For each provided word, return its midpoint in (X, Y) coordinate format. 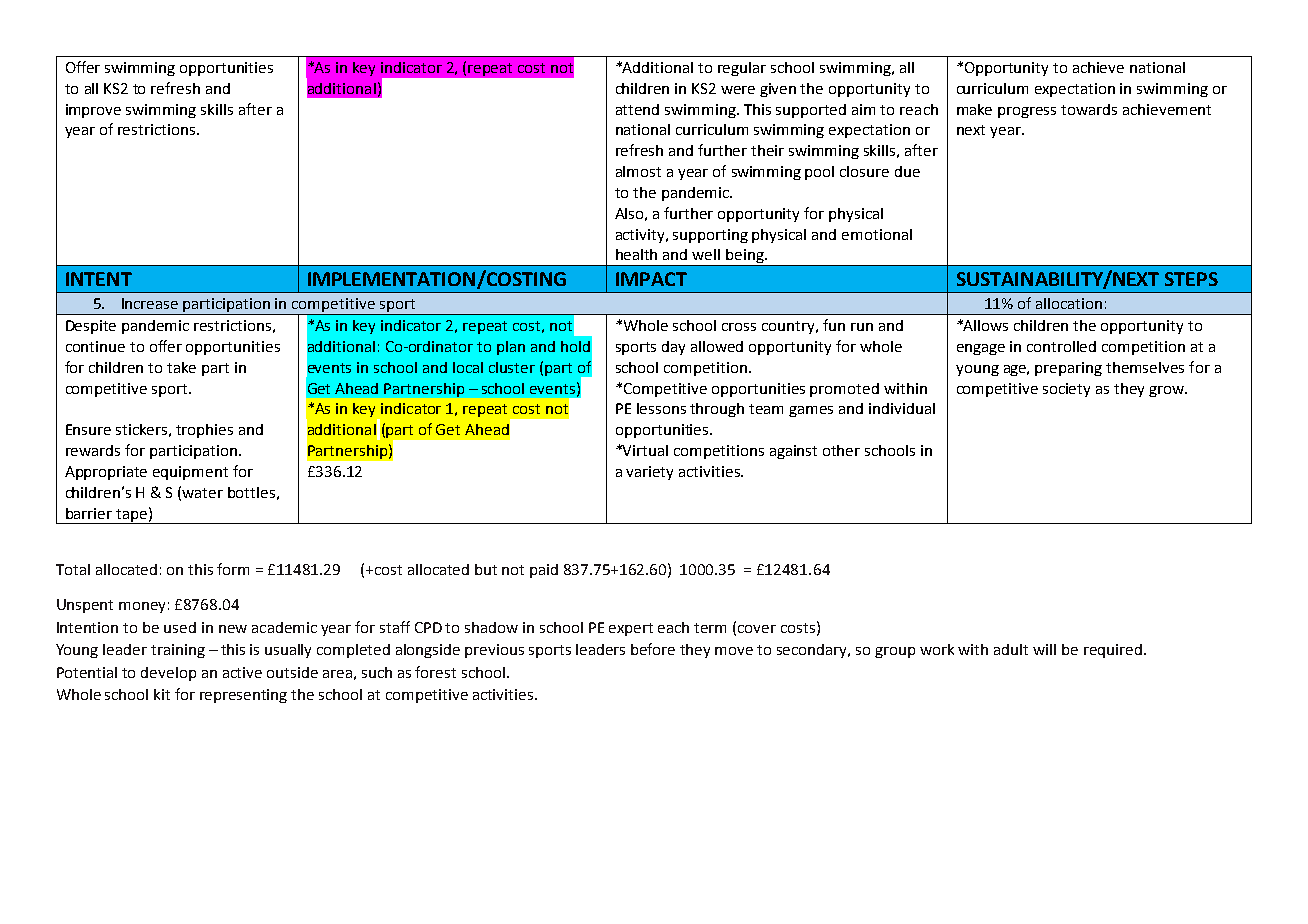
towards (1089, 109)
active (242, 672)
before (653, 649)
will (1044, 649)
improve (93, 111)
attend (637, 109)
